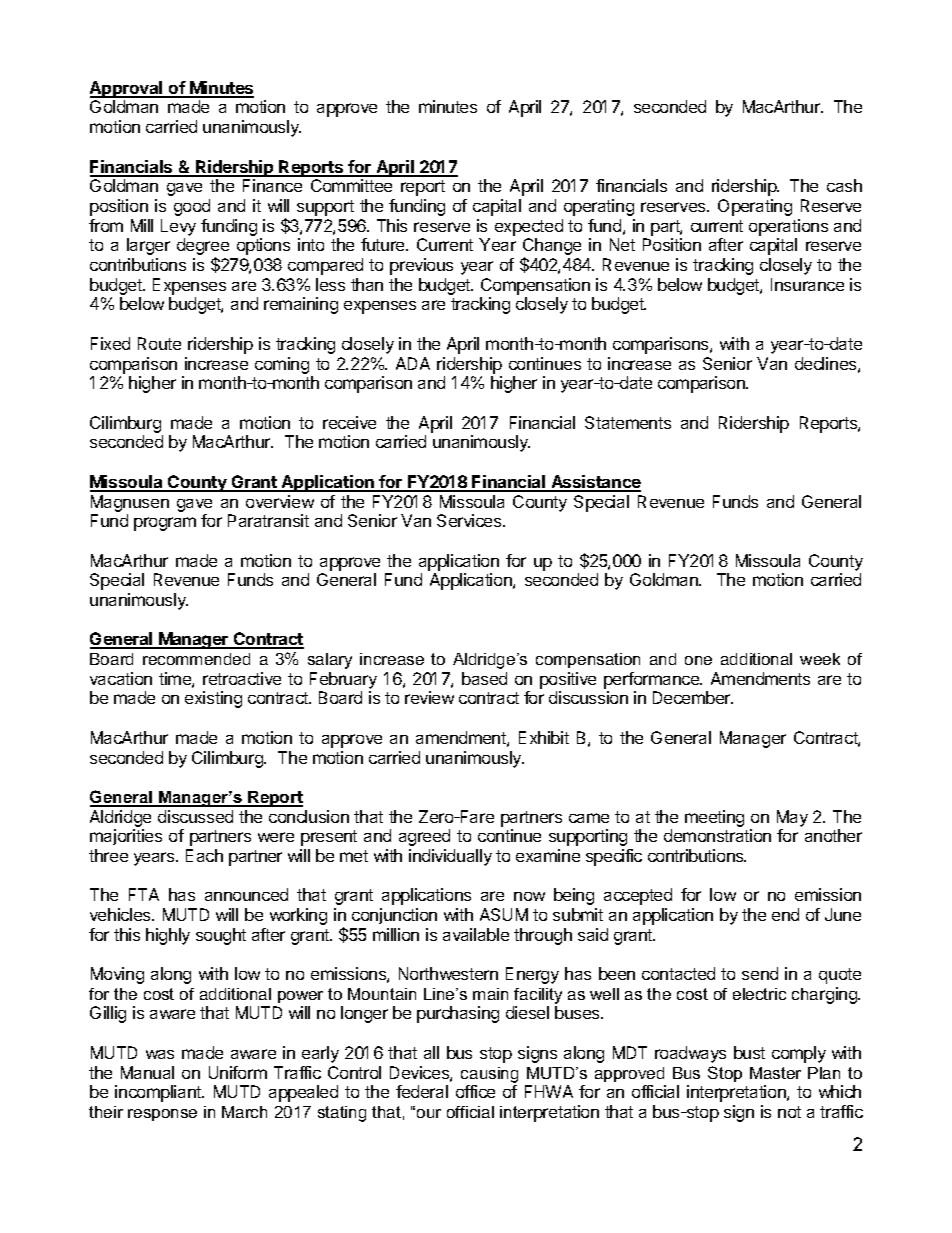 The image size is (952, 1233). I want to click on office, so click(475, 1091).
